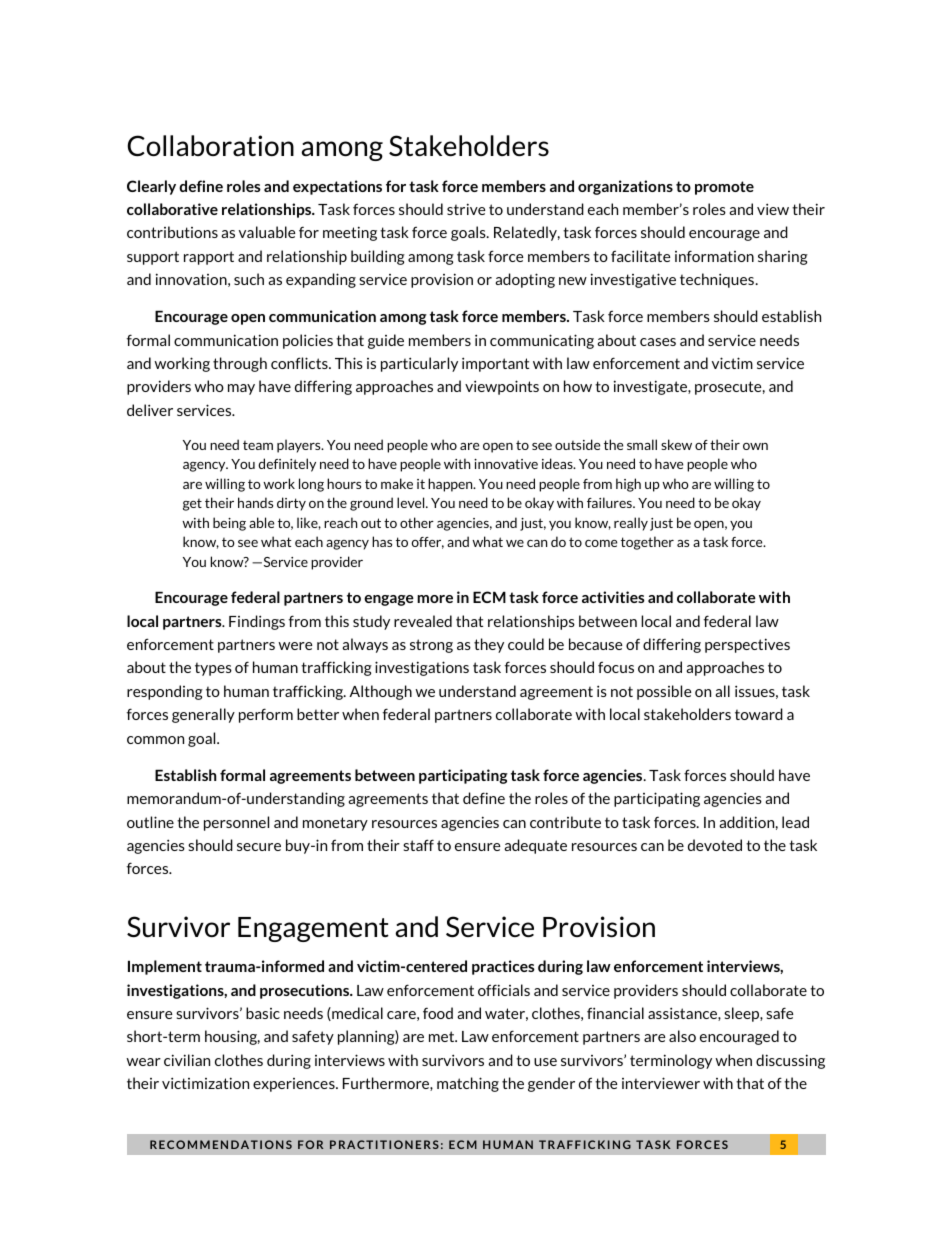 The width and height of the document is (952, 1233). What do you see at coordinates (451, 485) in the document?
I see `happen` at bounding box center [451, 485].
